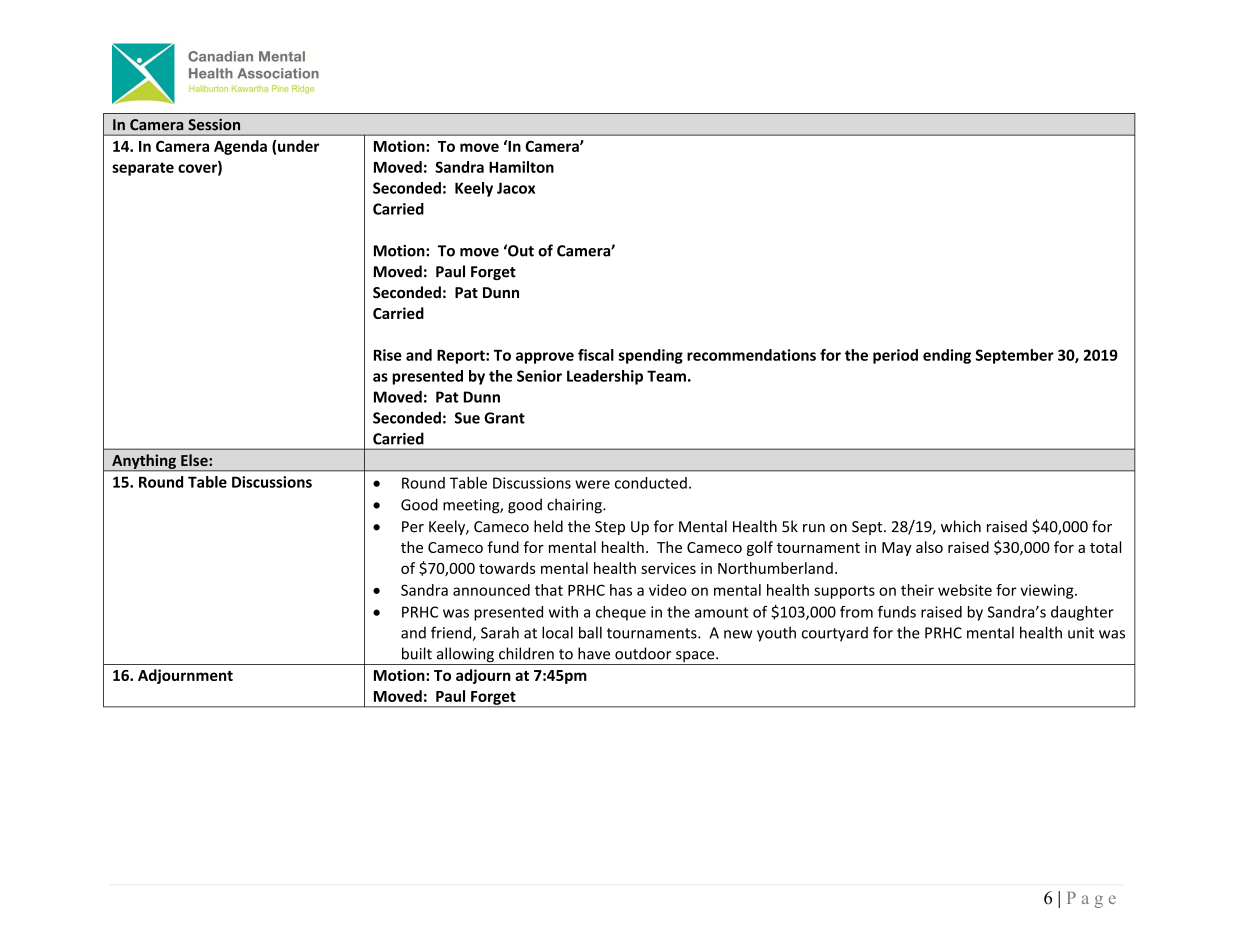  I want to click on Agenda, so click(240, 147).
